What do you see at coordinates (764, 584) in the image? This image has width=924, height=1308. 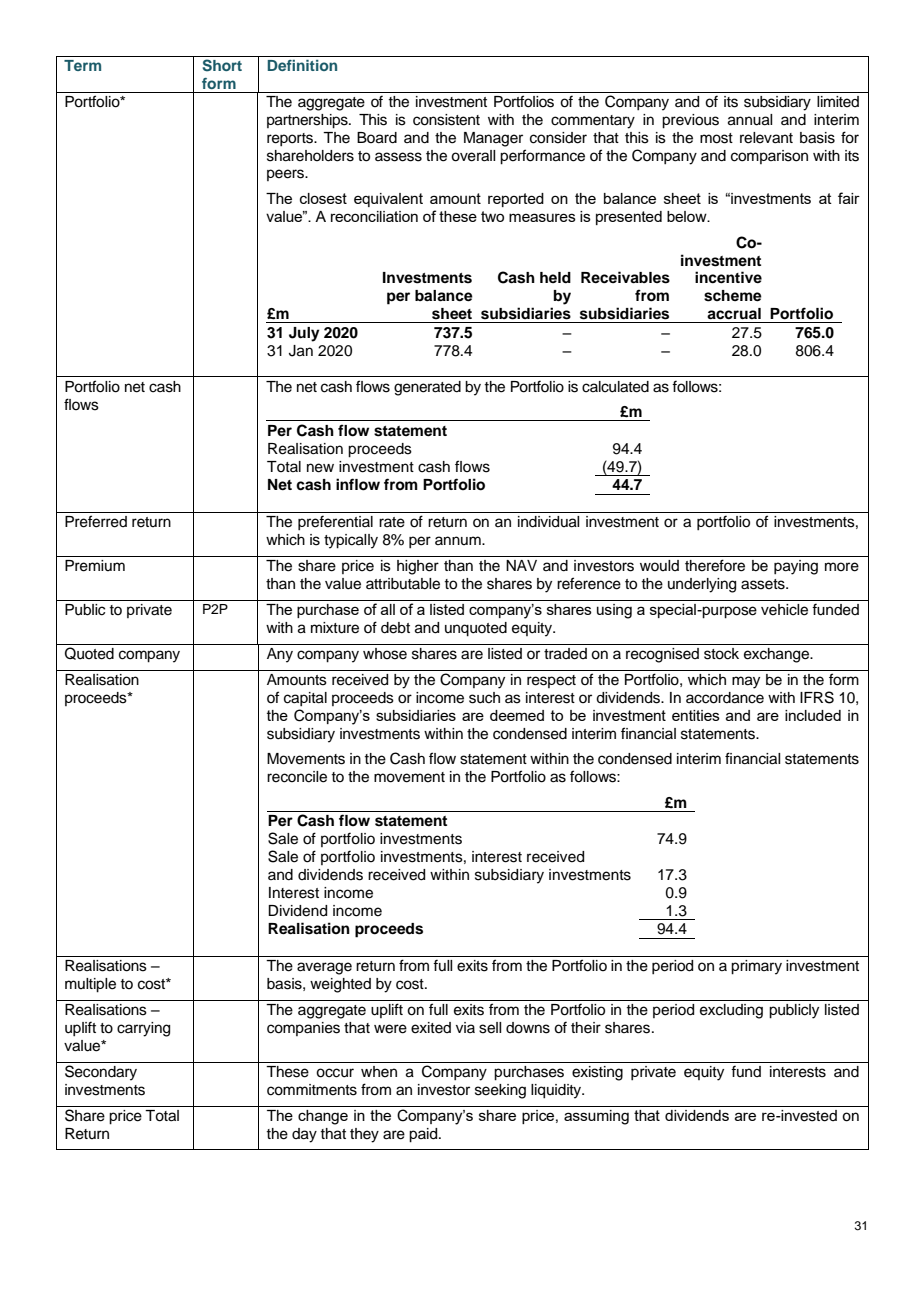 I see `assets` at bounding box center [764, 584].
